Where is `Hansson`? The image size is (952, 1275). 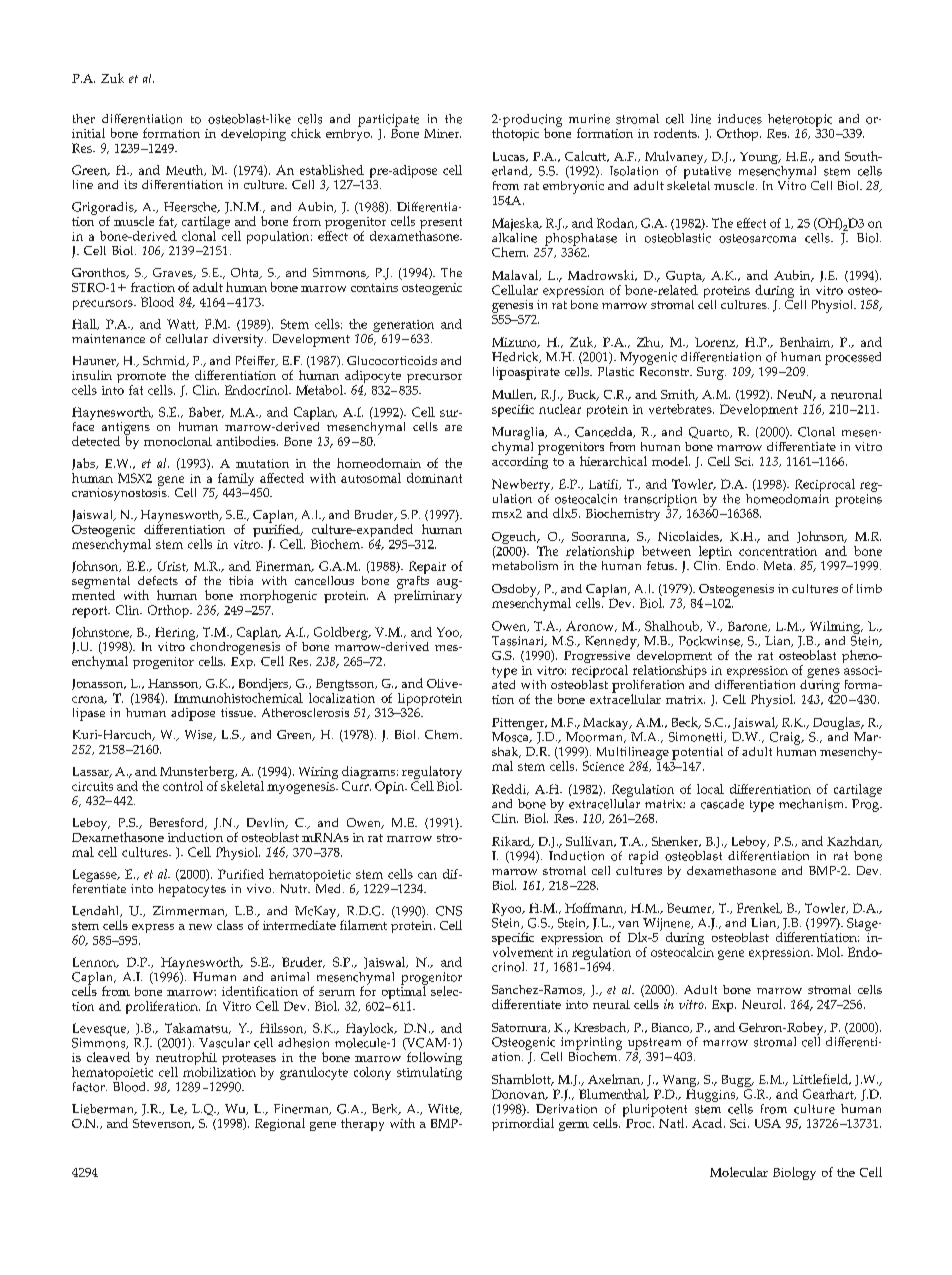
Hansson is located at coordinates (174, 684).
